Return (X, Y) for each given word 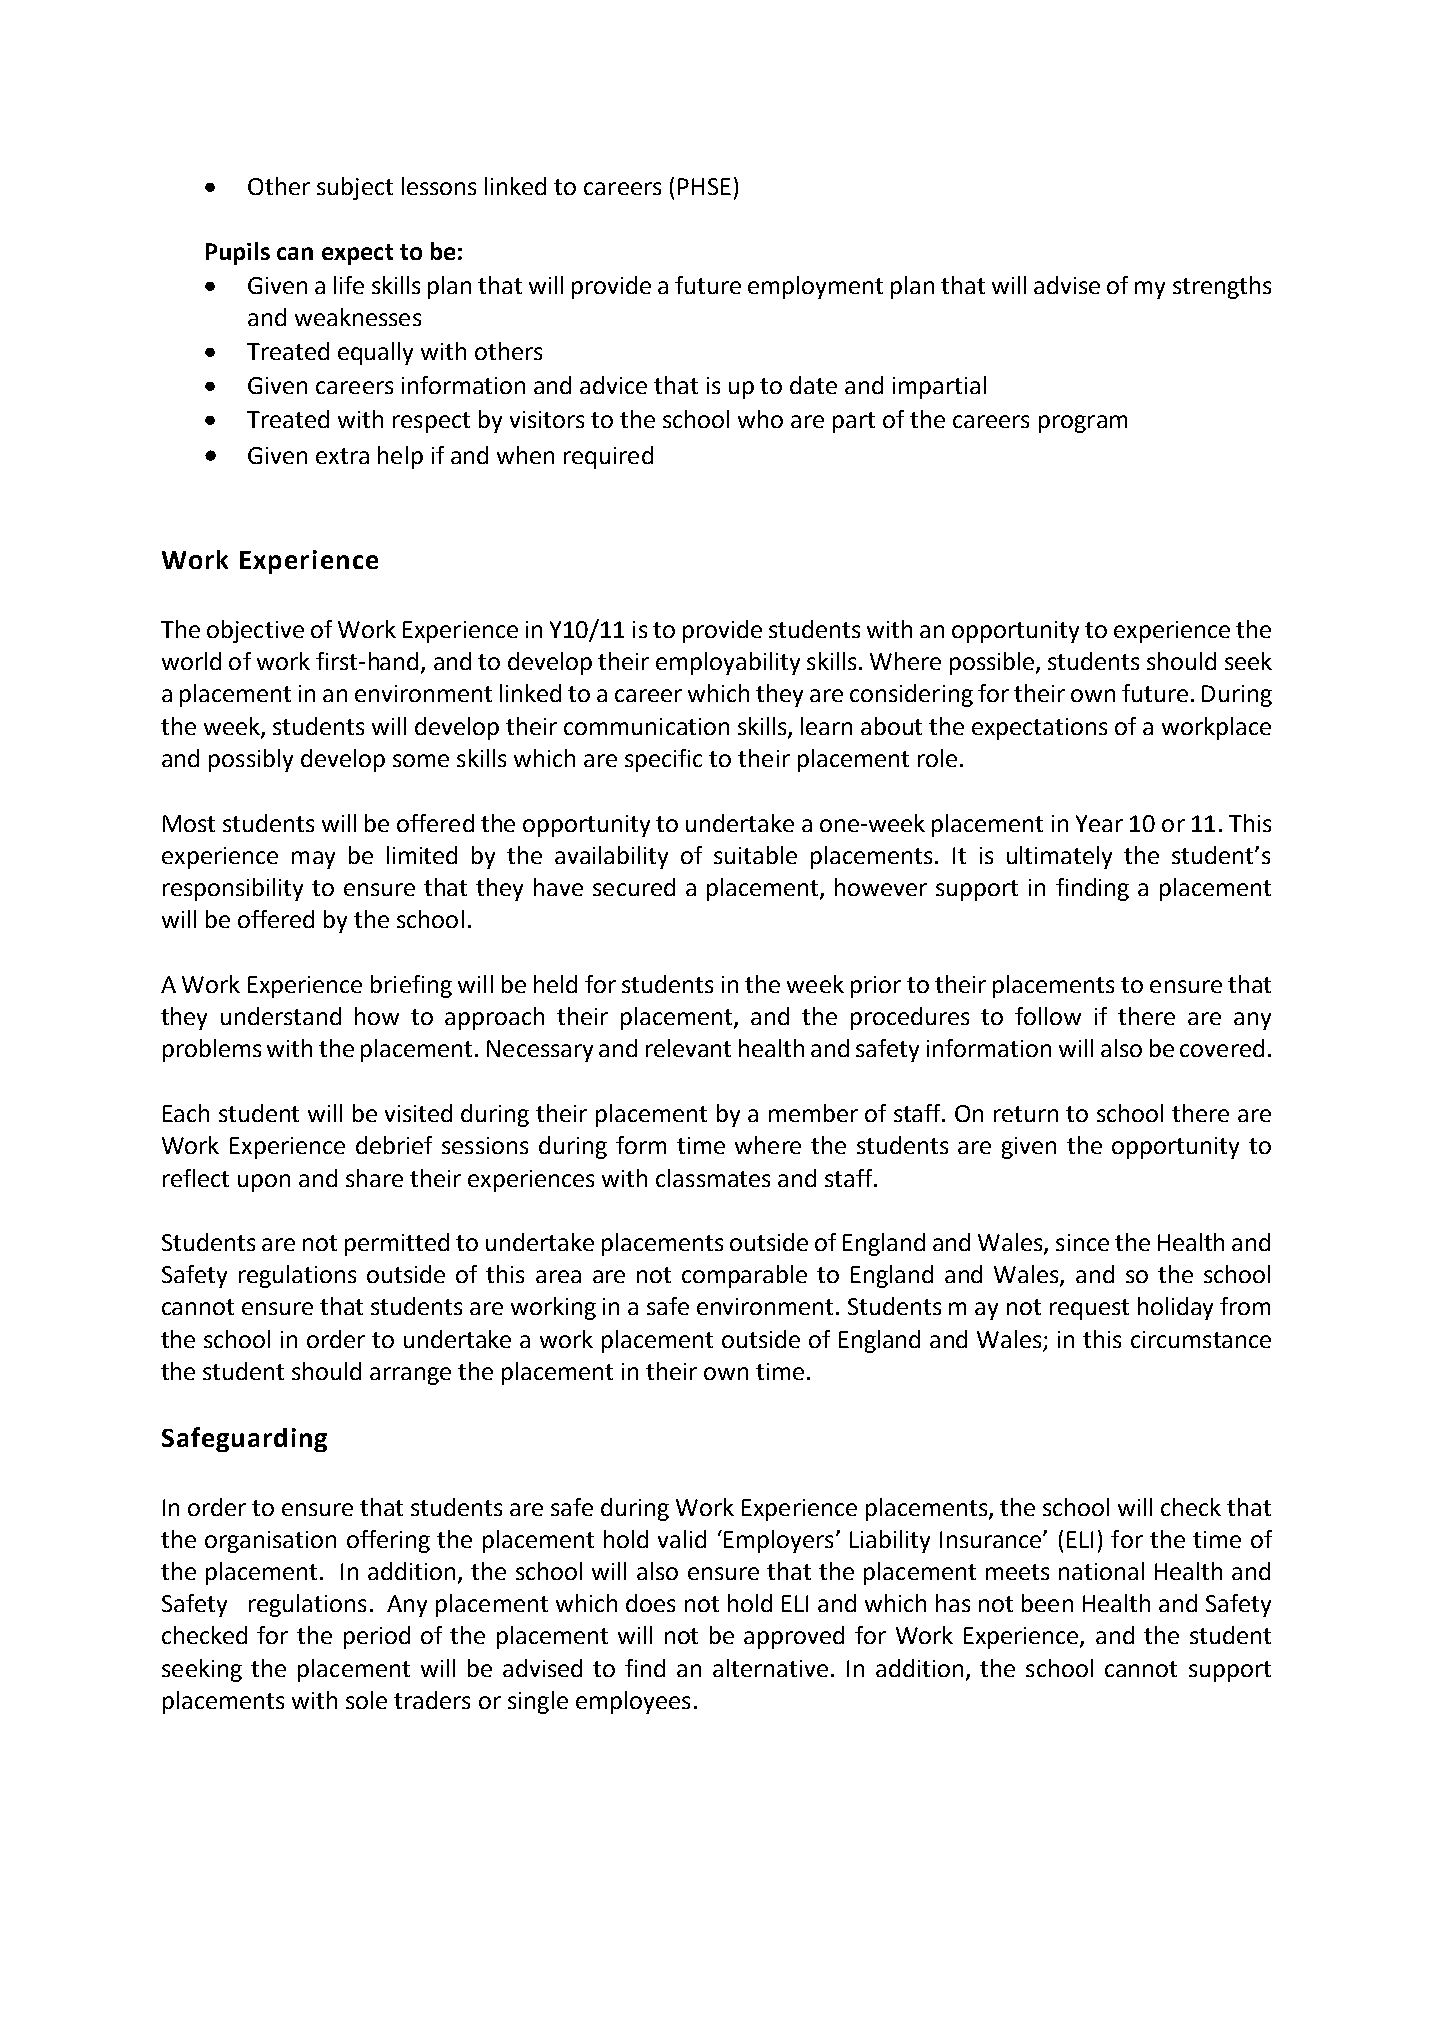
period (377, 1637)
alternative (770, 1668)
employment (815, 287)
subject (355, 188)
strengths (1222, 287)
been (1047, 1603)
